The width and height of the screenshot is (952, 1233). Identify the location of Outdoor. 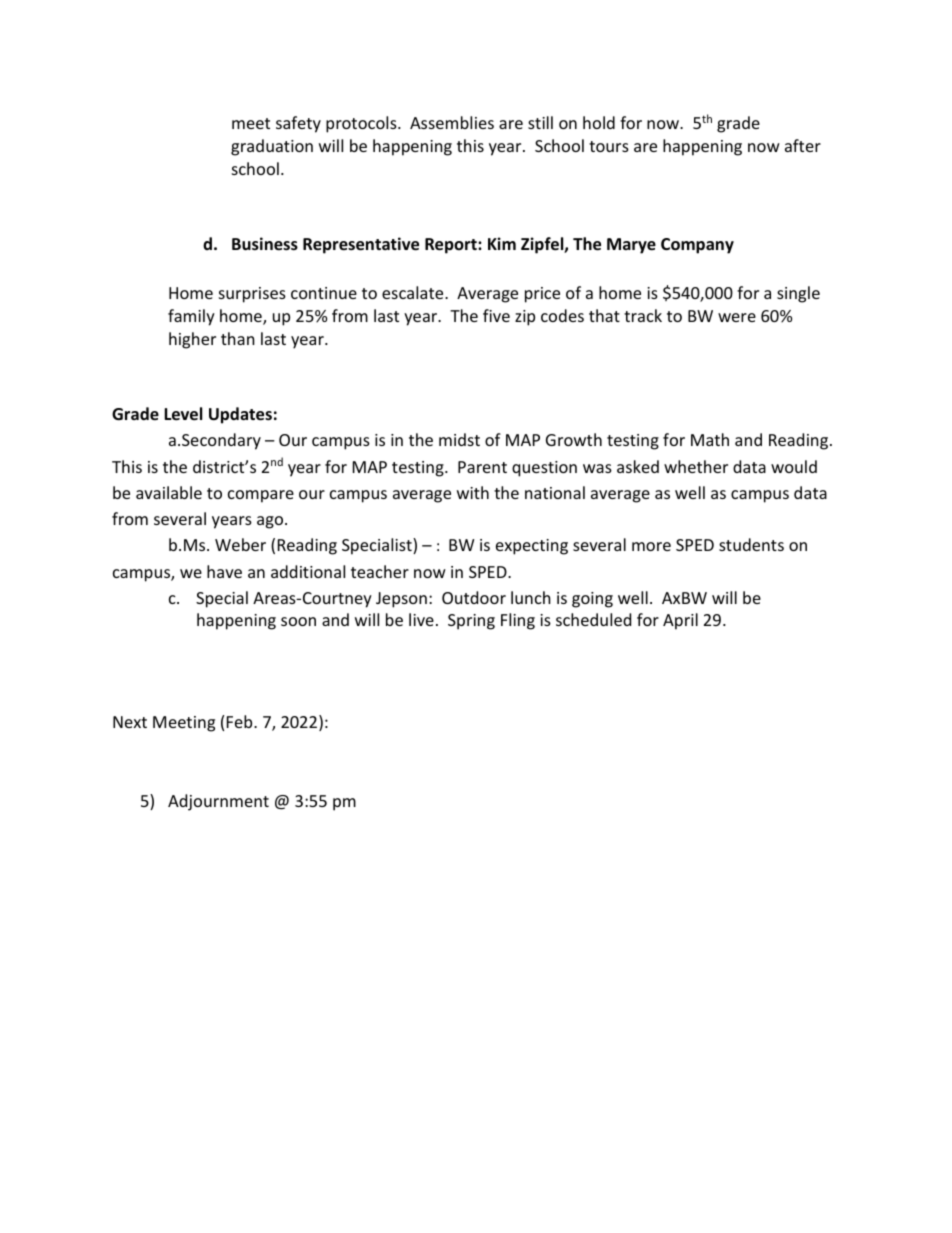
(474, 597).
